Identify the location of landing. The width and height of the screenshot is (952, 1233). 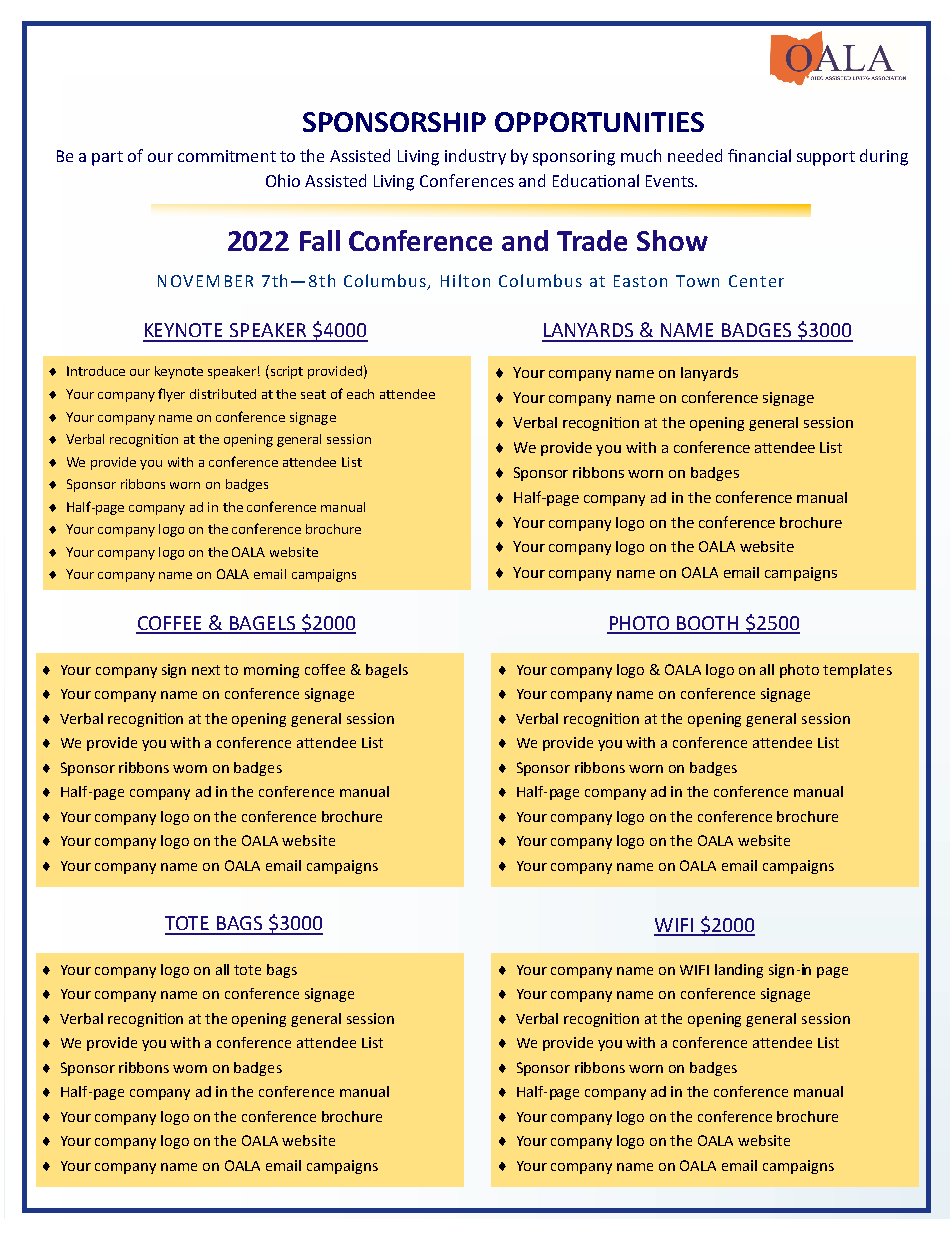
(739, 971).
